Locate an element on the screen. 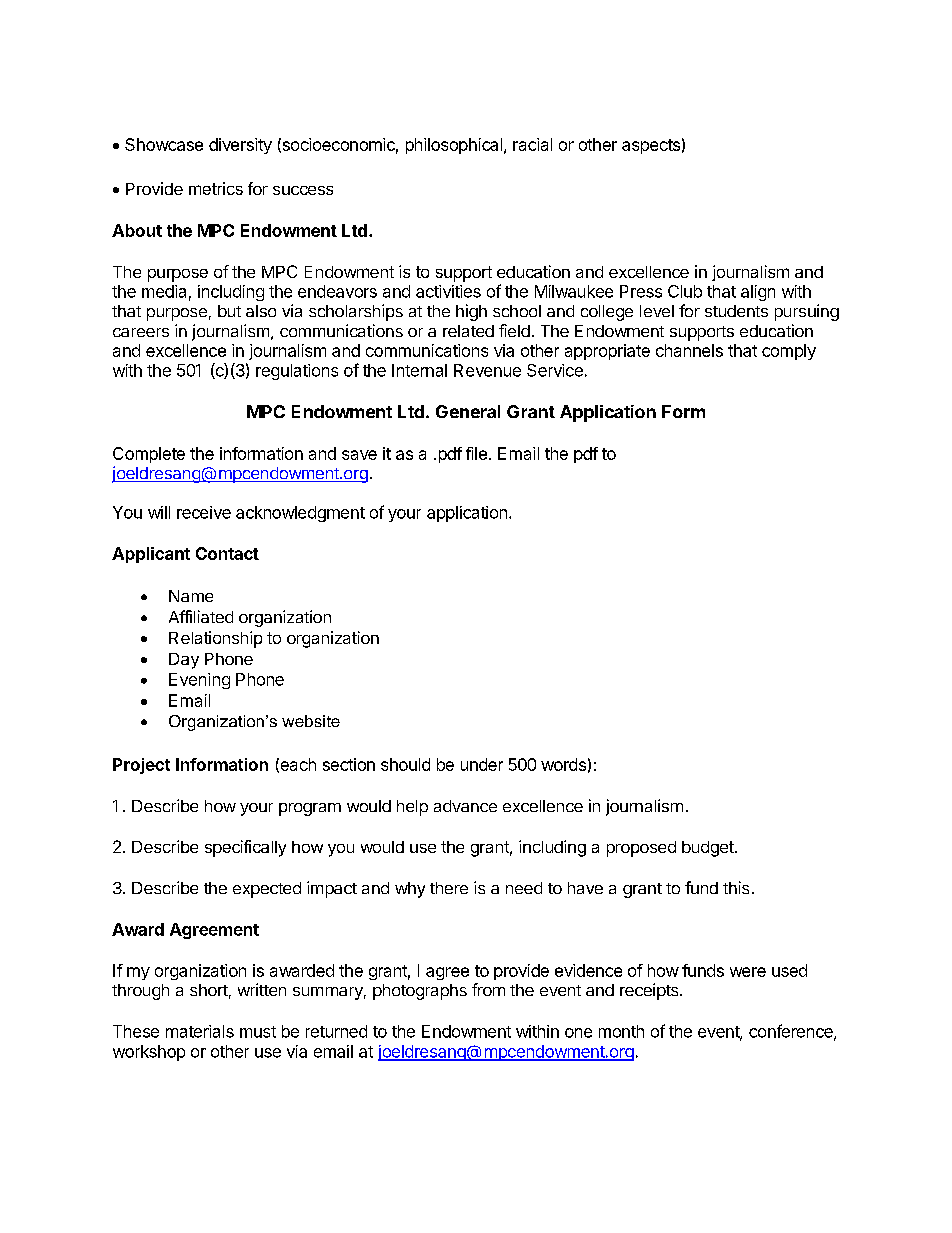 The height and width of the screenshot is (1233, 952). philosophical is located at coordinates (454, 146).
